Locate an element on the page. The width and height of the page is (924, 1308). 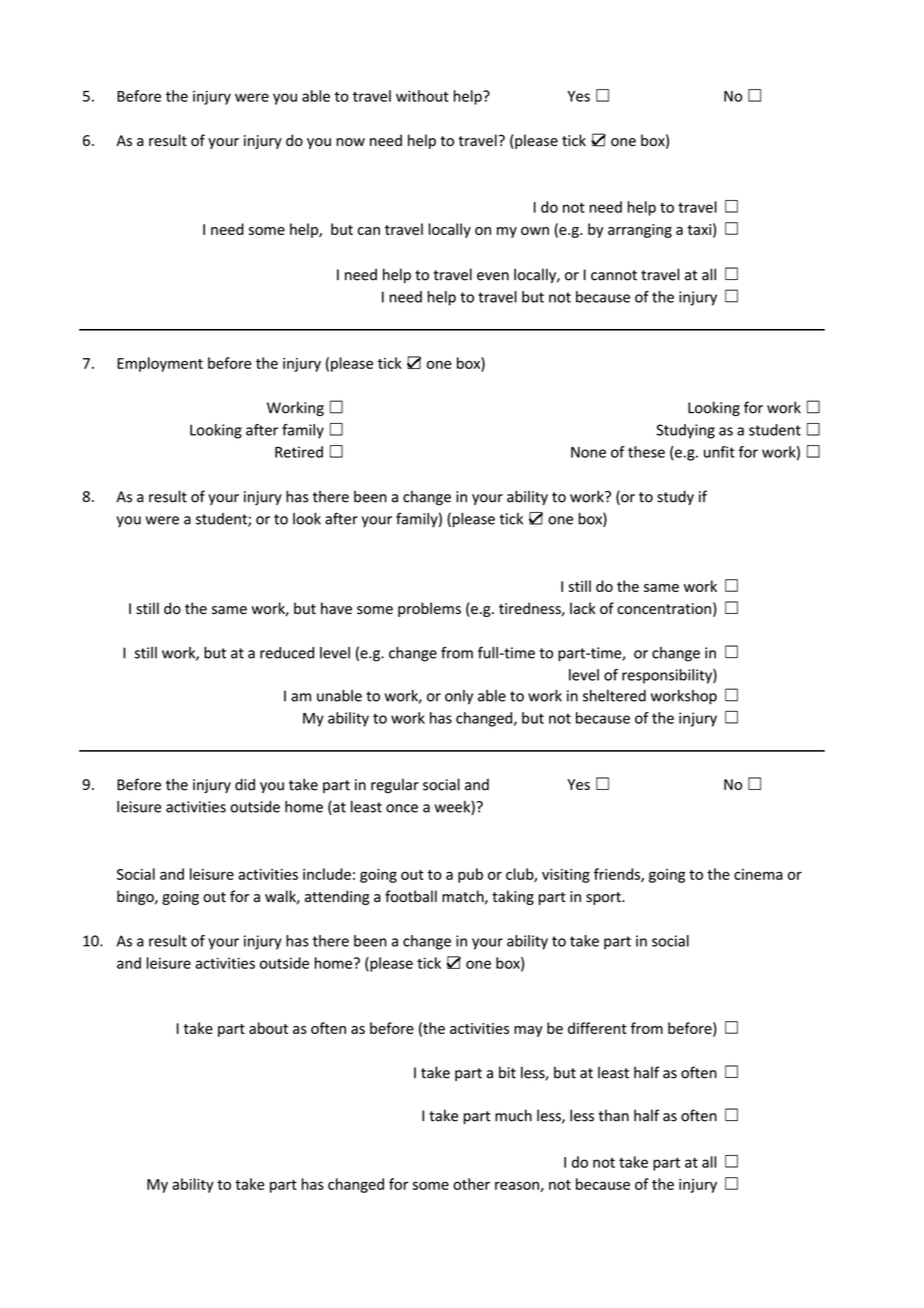
now is located at coordinates (351, 142).
